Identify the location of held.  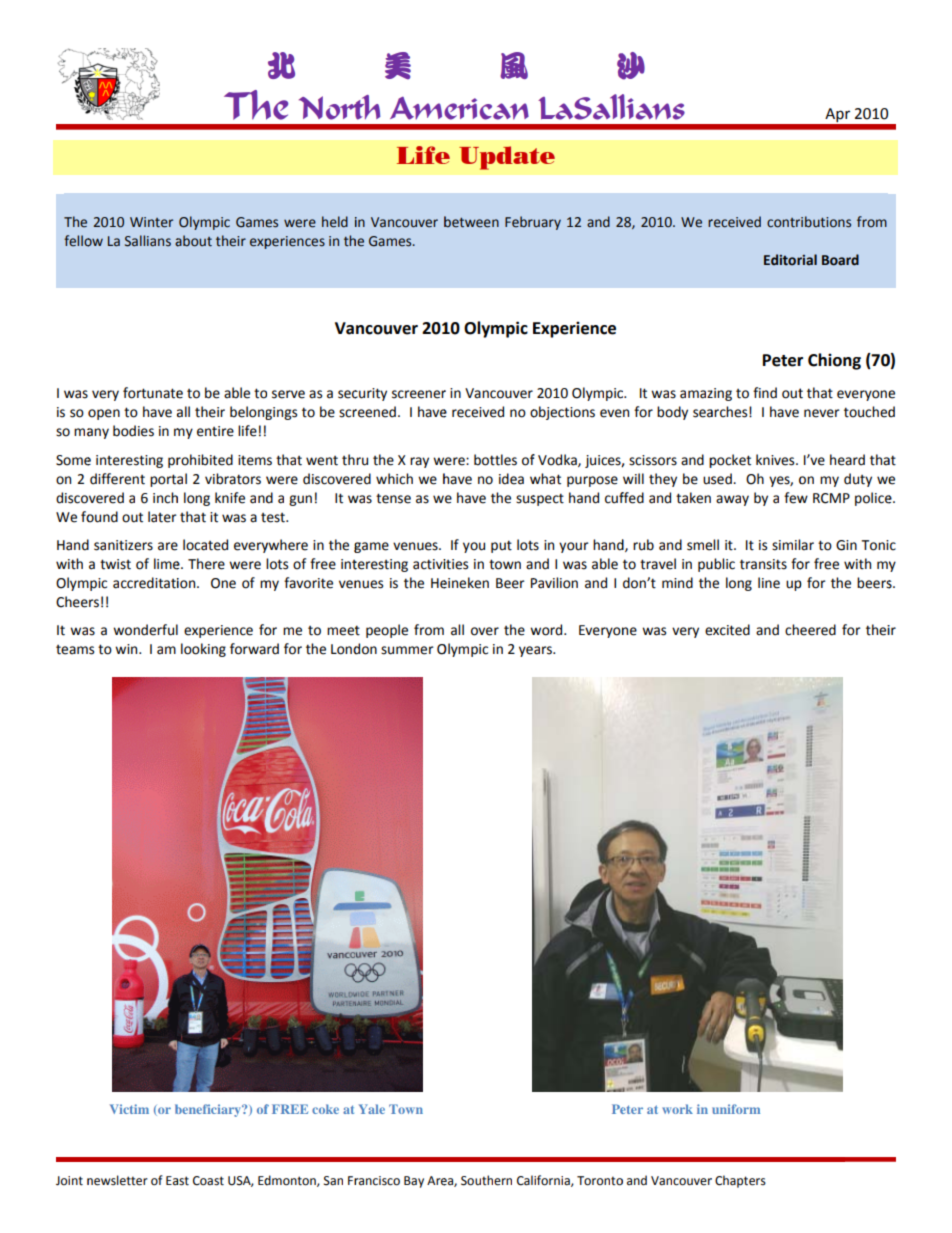
(335, 222).
